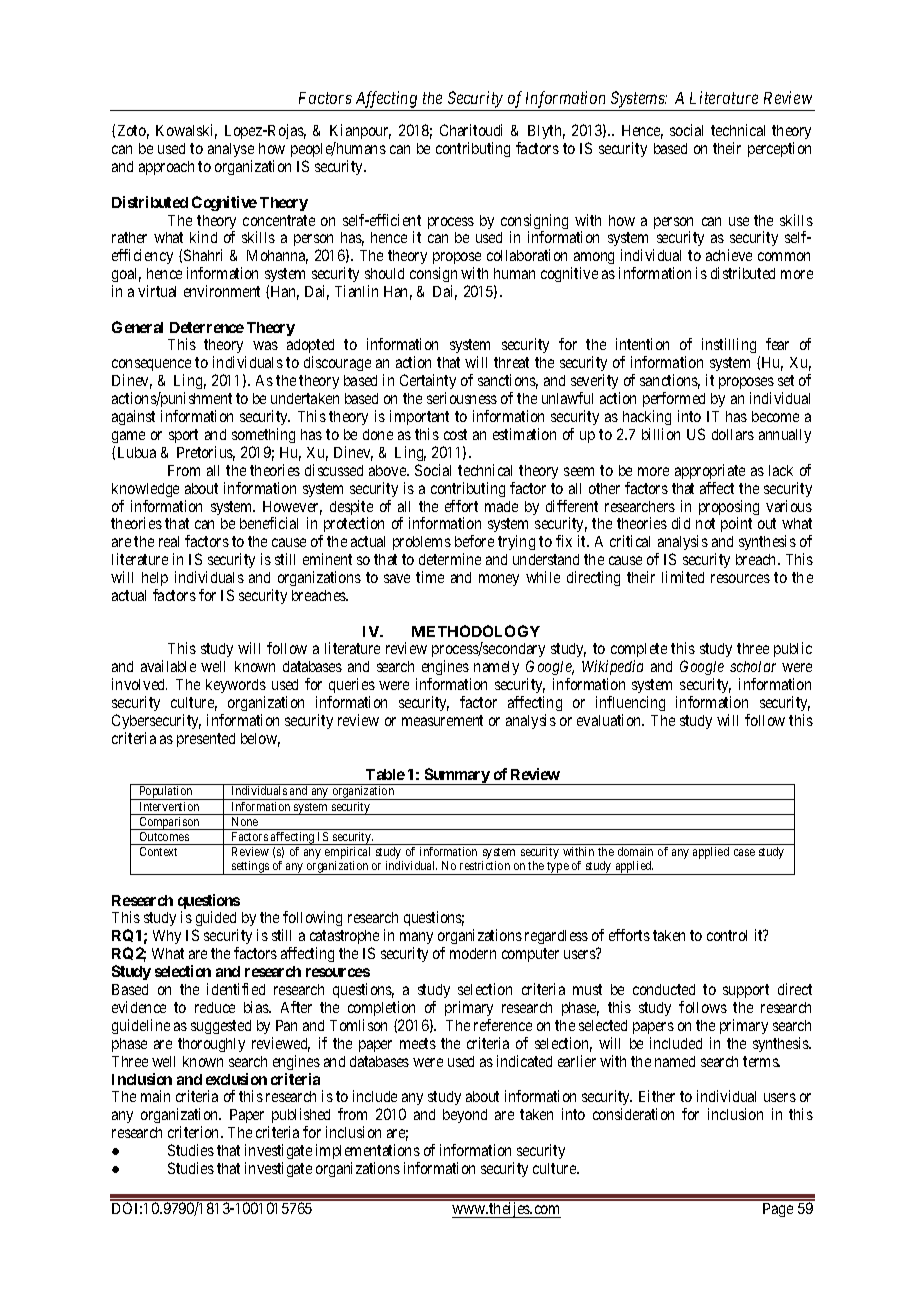 The width and height of the screenshot is (924, 1308). Describe the element at coordinates (428, 383) in the screenshot. I see `Certainty` at that location.
